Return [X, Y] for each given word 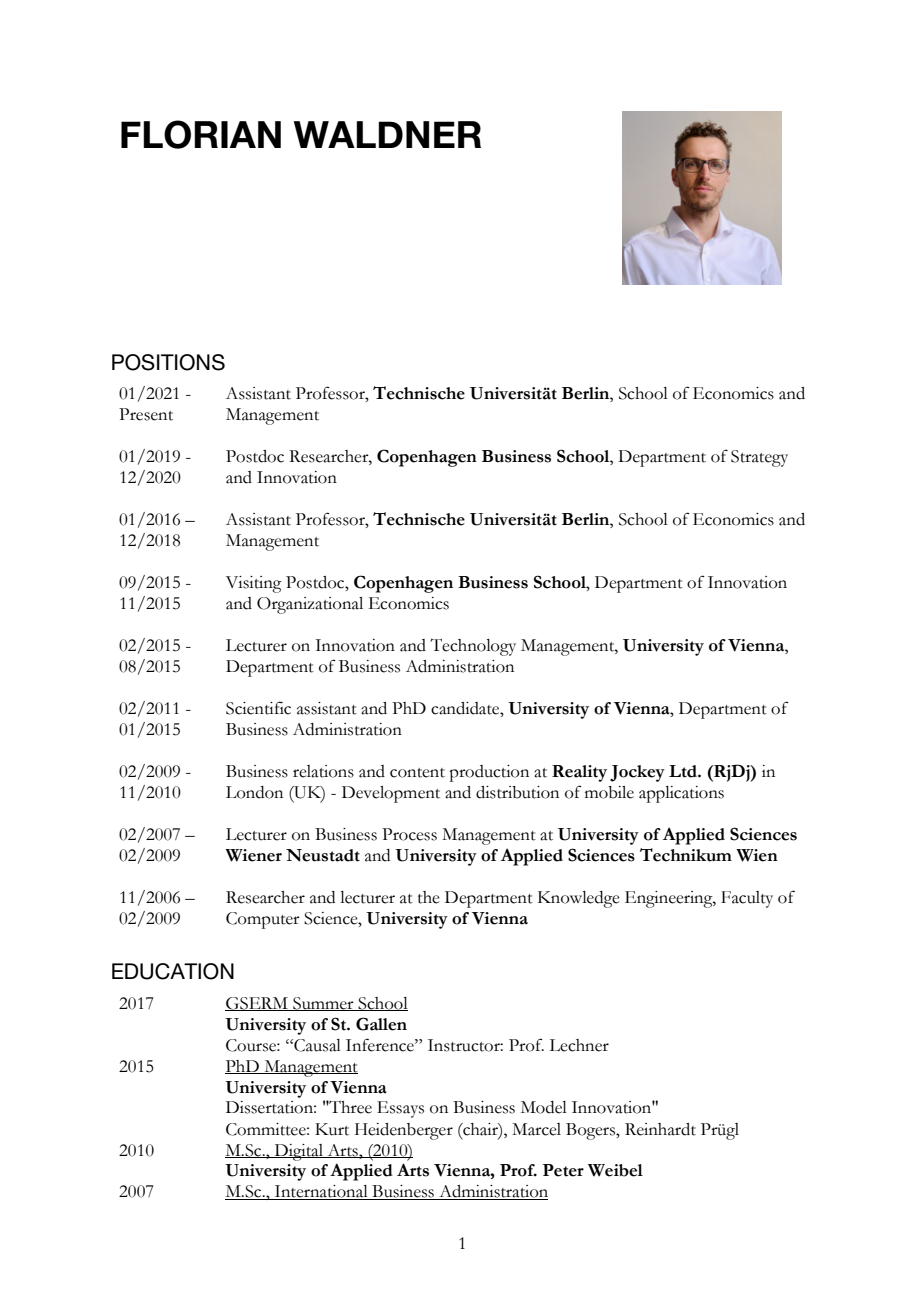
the [429, 897]
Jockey [637, 773]
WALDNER [387, 134]
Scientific [258, 708]
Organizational [310, 605]
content [417, 773]
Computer [263, 920]
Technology [473, 647]
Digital [298, 1152]
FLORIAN [201, 134]
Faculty [747, 899]
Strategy [759, 458]
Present [146, 414]
